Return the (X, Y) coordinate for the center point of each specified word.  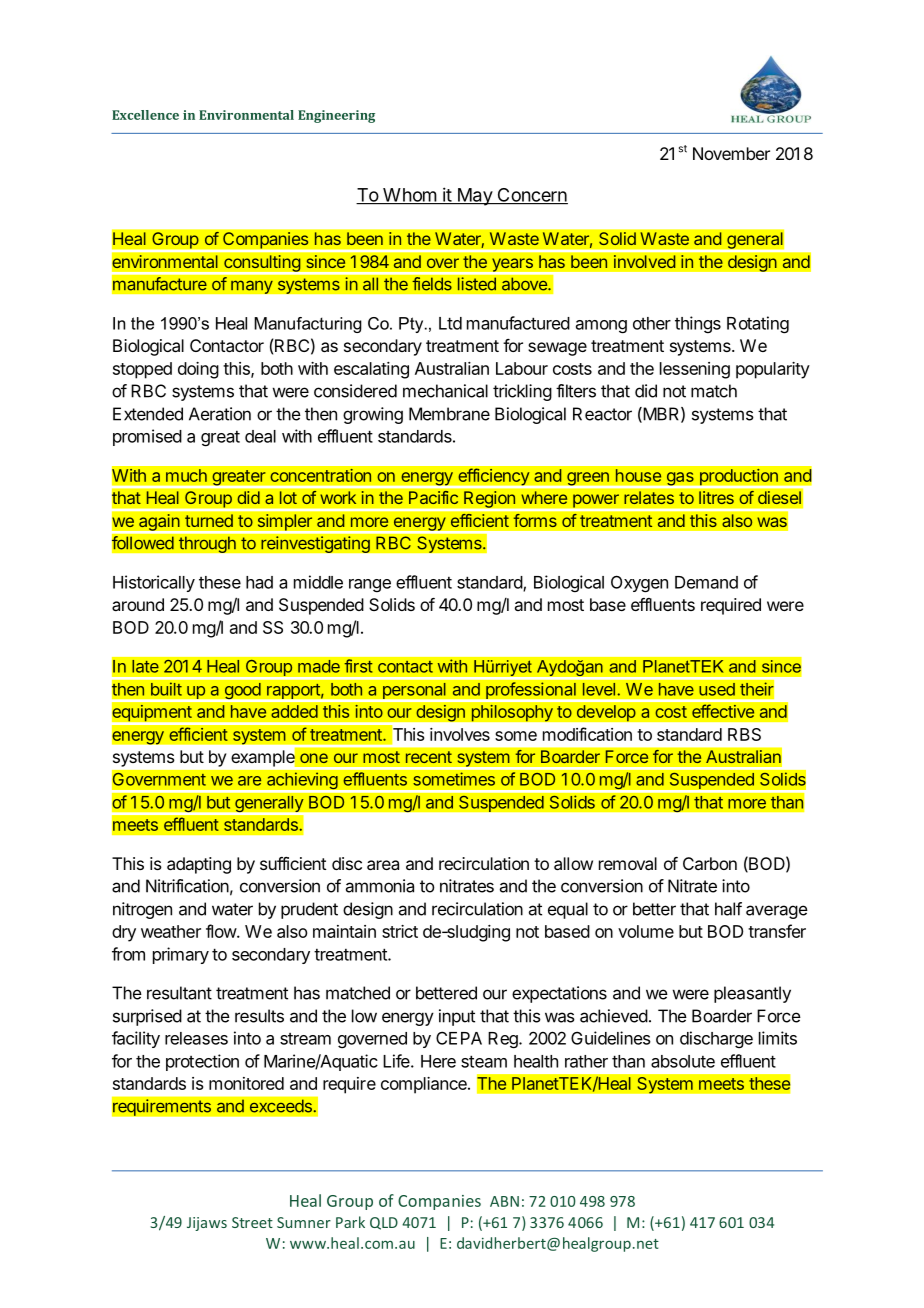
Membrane (449, 414)
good (242, 692)
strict (400, 931)
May (474, 197)
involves (460, 734)
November (731, 153)
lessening (695, 370)
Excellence (145, 115)
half (728, 909)
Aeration (220, 414)
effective (723, 711)
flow (222, 931)
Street (252, 1222)
